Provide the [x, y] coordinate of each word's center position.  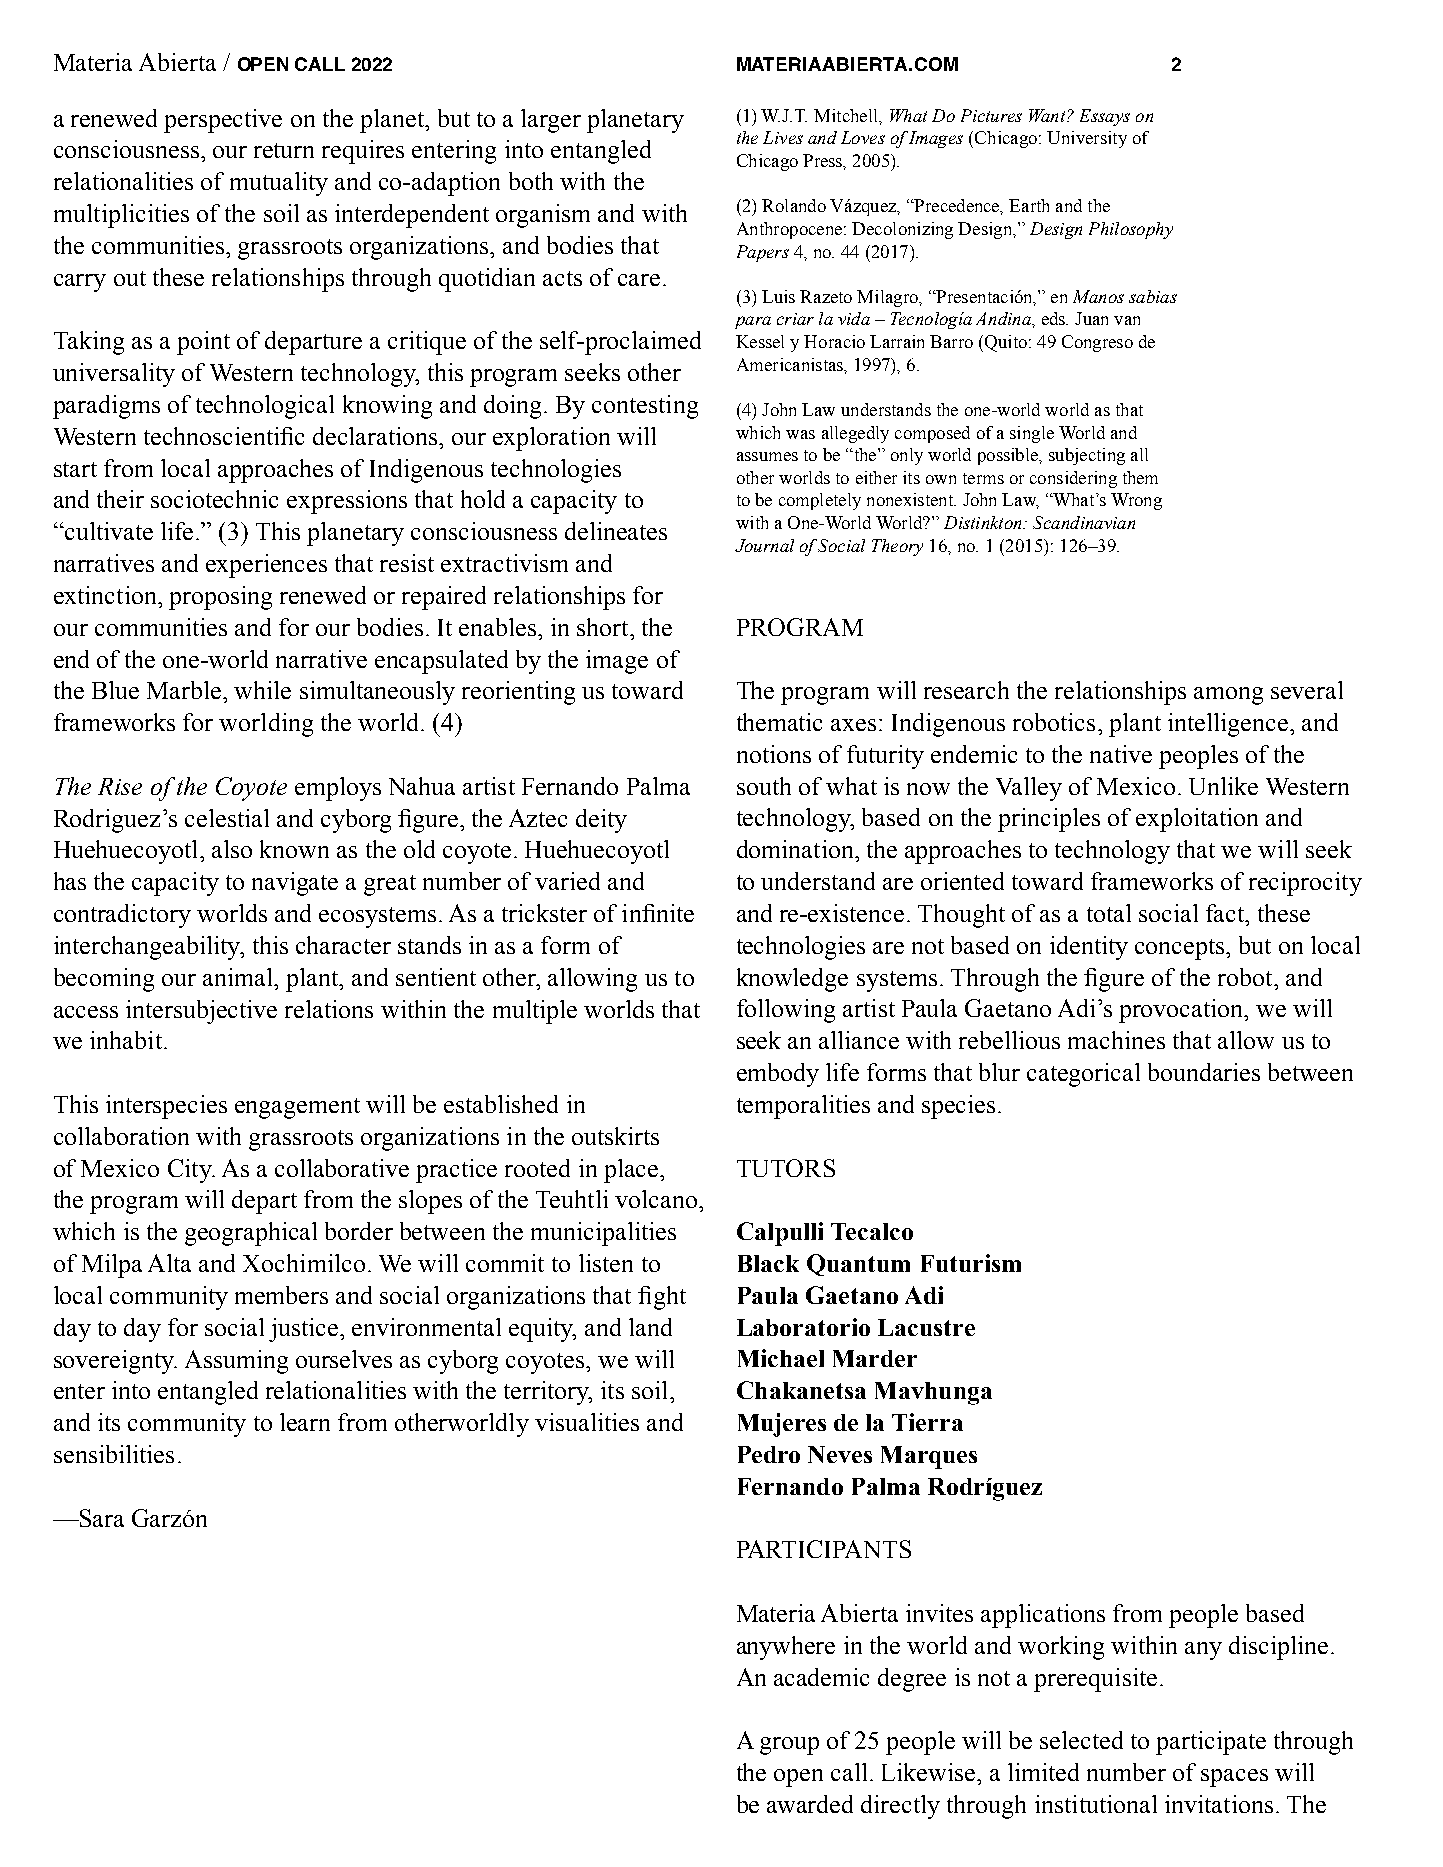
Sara [101, 1518]
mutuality [279, 184]
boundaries [1204, 1072]
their [120, 499]
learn [305, 1422]
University [1087, 139]
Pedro [769, 1454]
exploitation [1197, 820]
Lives [783, 137]
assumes [767, 456]
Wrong [1136, 501]
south [764, 786]
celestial [227, 818]
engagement [297, 1108]
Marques [929, 1457]
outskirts [615, 1136]
